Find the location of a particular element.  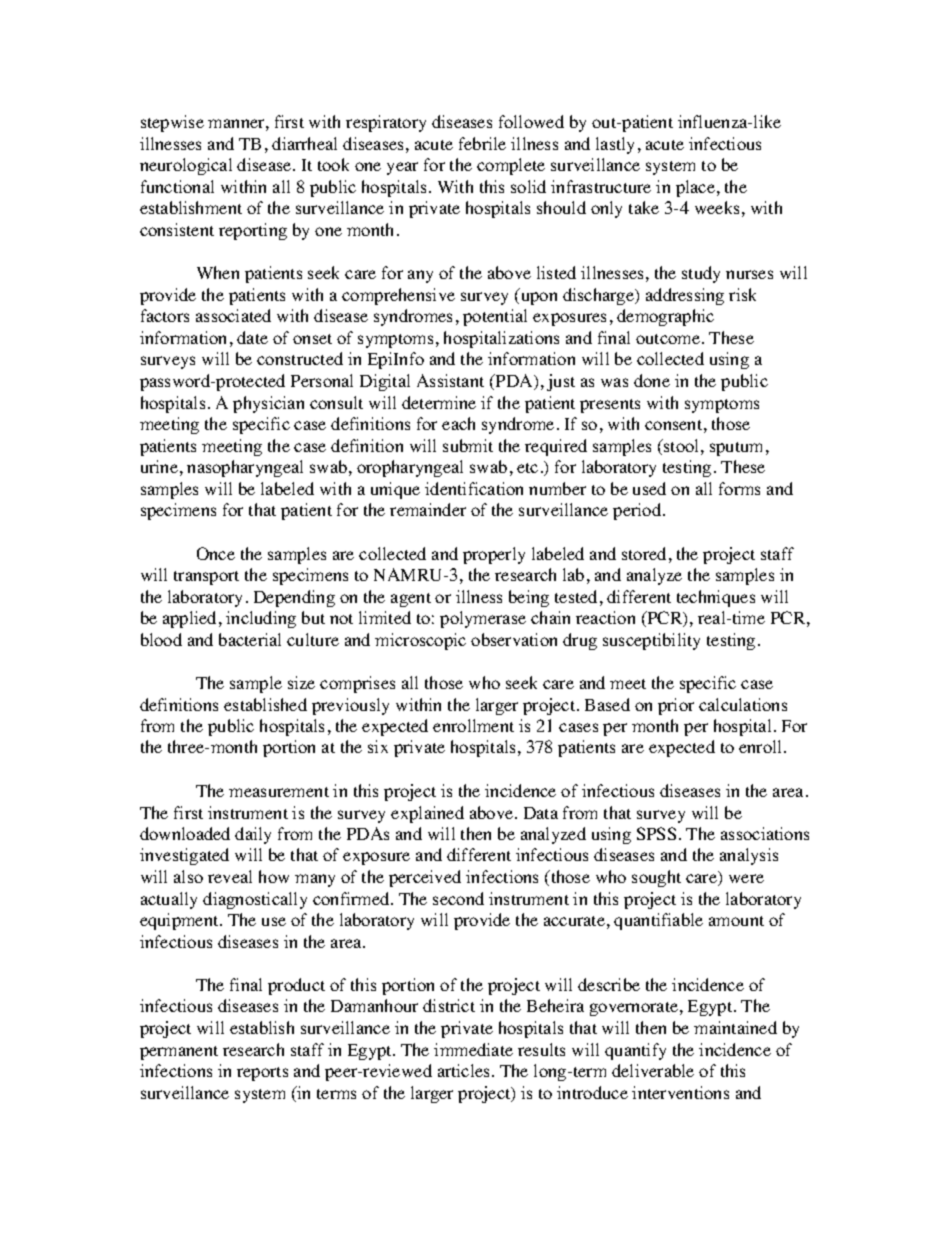

articles is located at coordinates (465, 1070).
